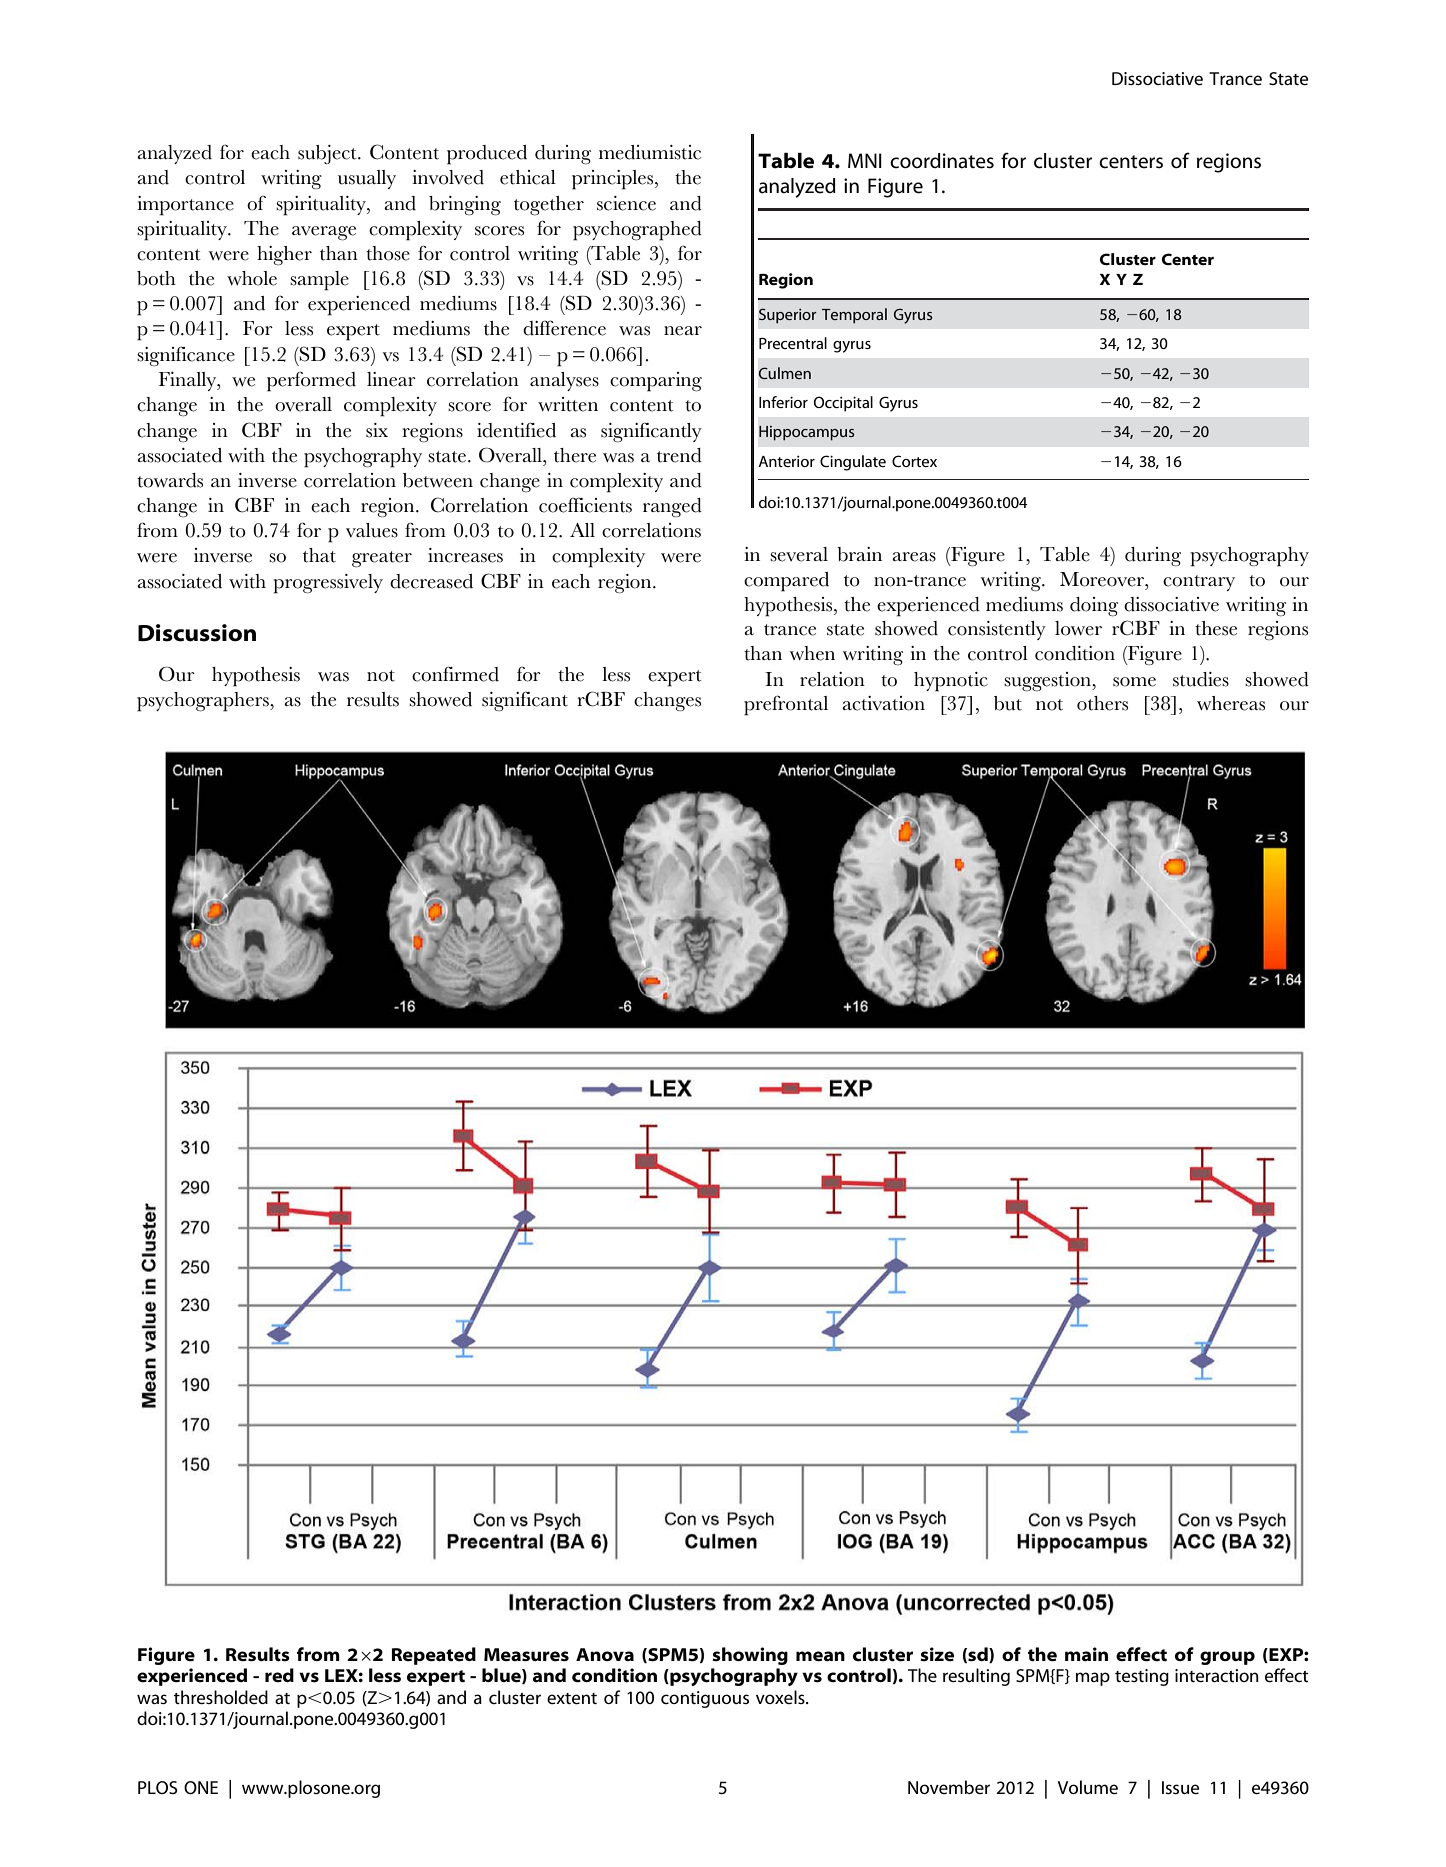 The width and height of the page is (1446, 1867). I want to click on XYZ, so click(1121, 279).
